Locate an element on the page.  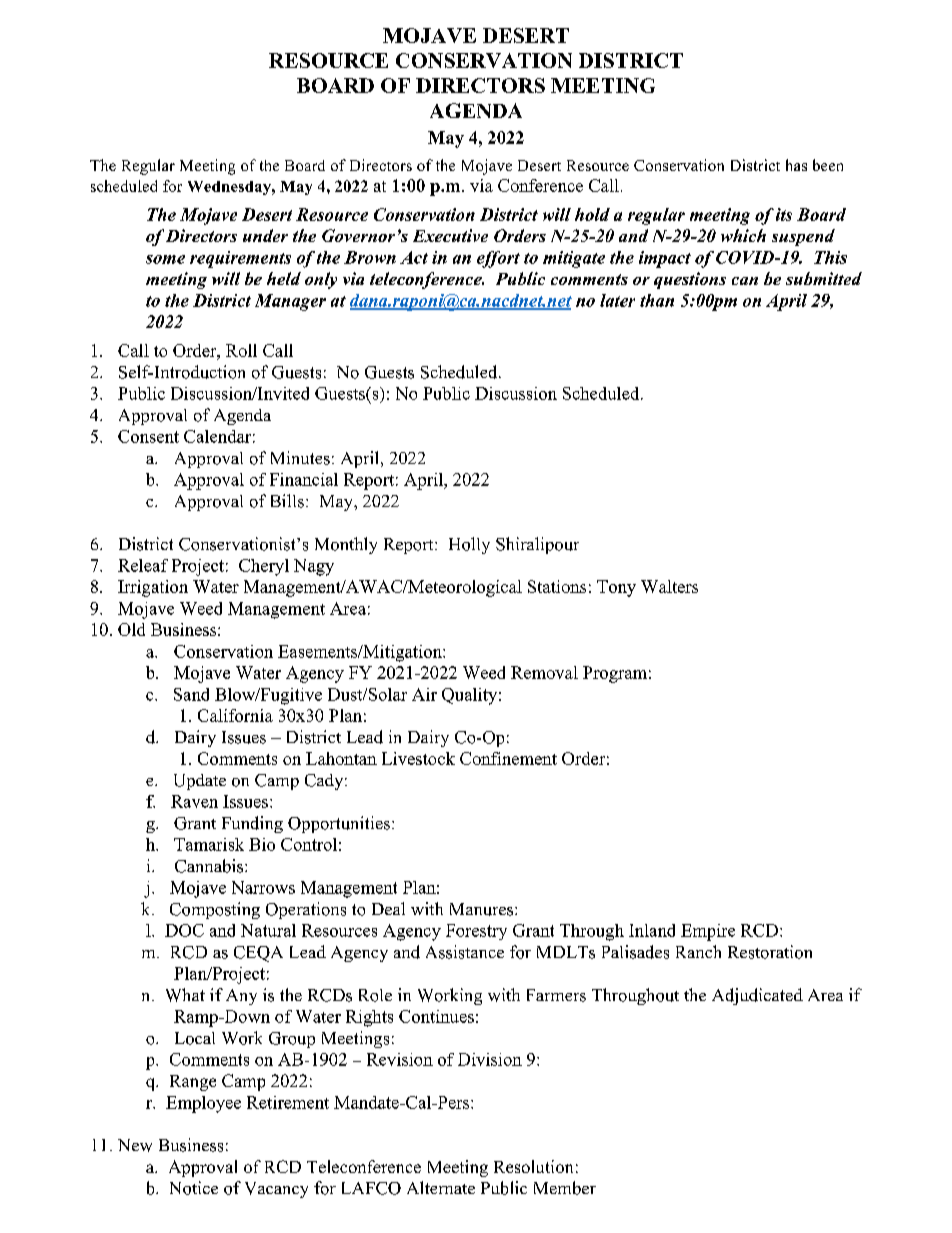
Sand is located at coordinates (191, 694).
